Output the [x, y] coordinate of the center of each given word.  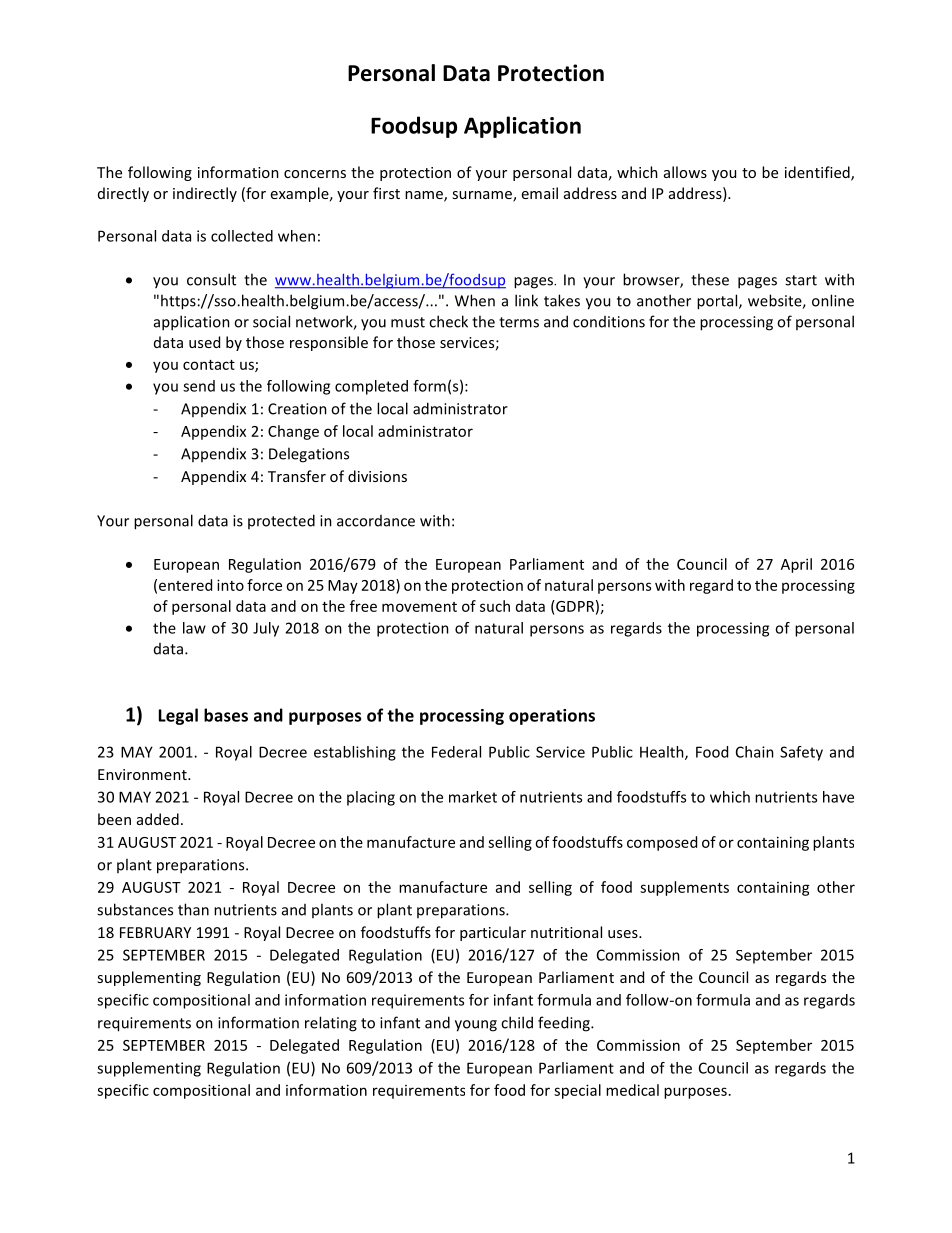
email [540, 193]
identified [818, 173]
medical [632, 1090]
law [194, 628]
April [796, 565]
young [476, 1026]
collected [242, 236]
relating [331, 1024]
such [495, 606]
